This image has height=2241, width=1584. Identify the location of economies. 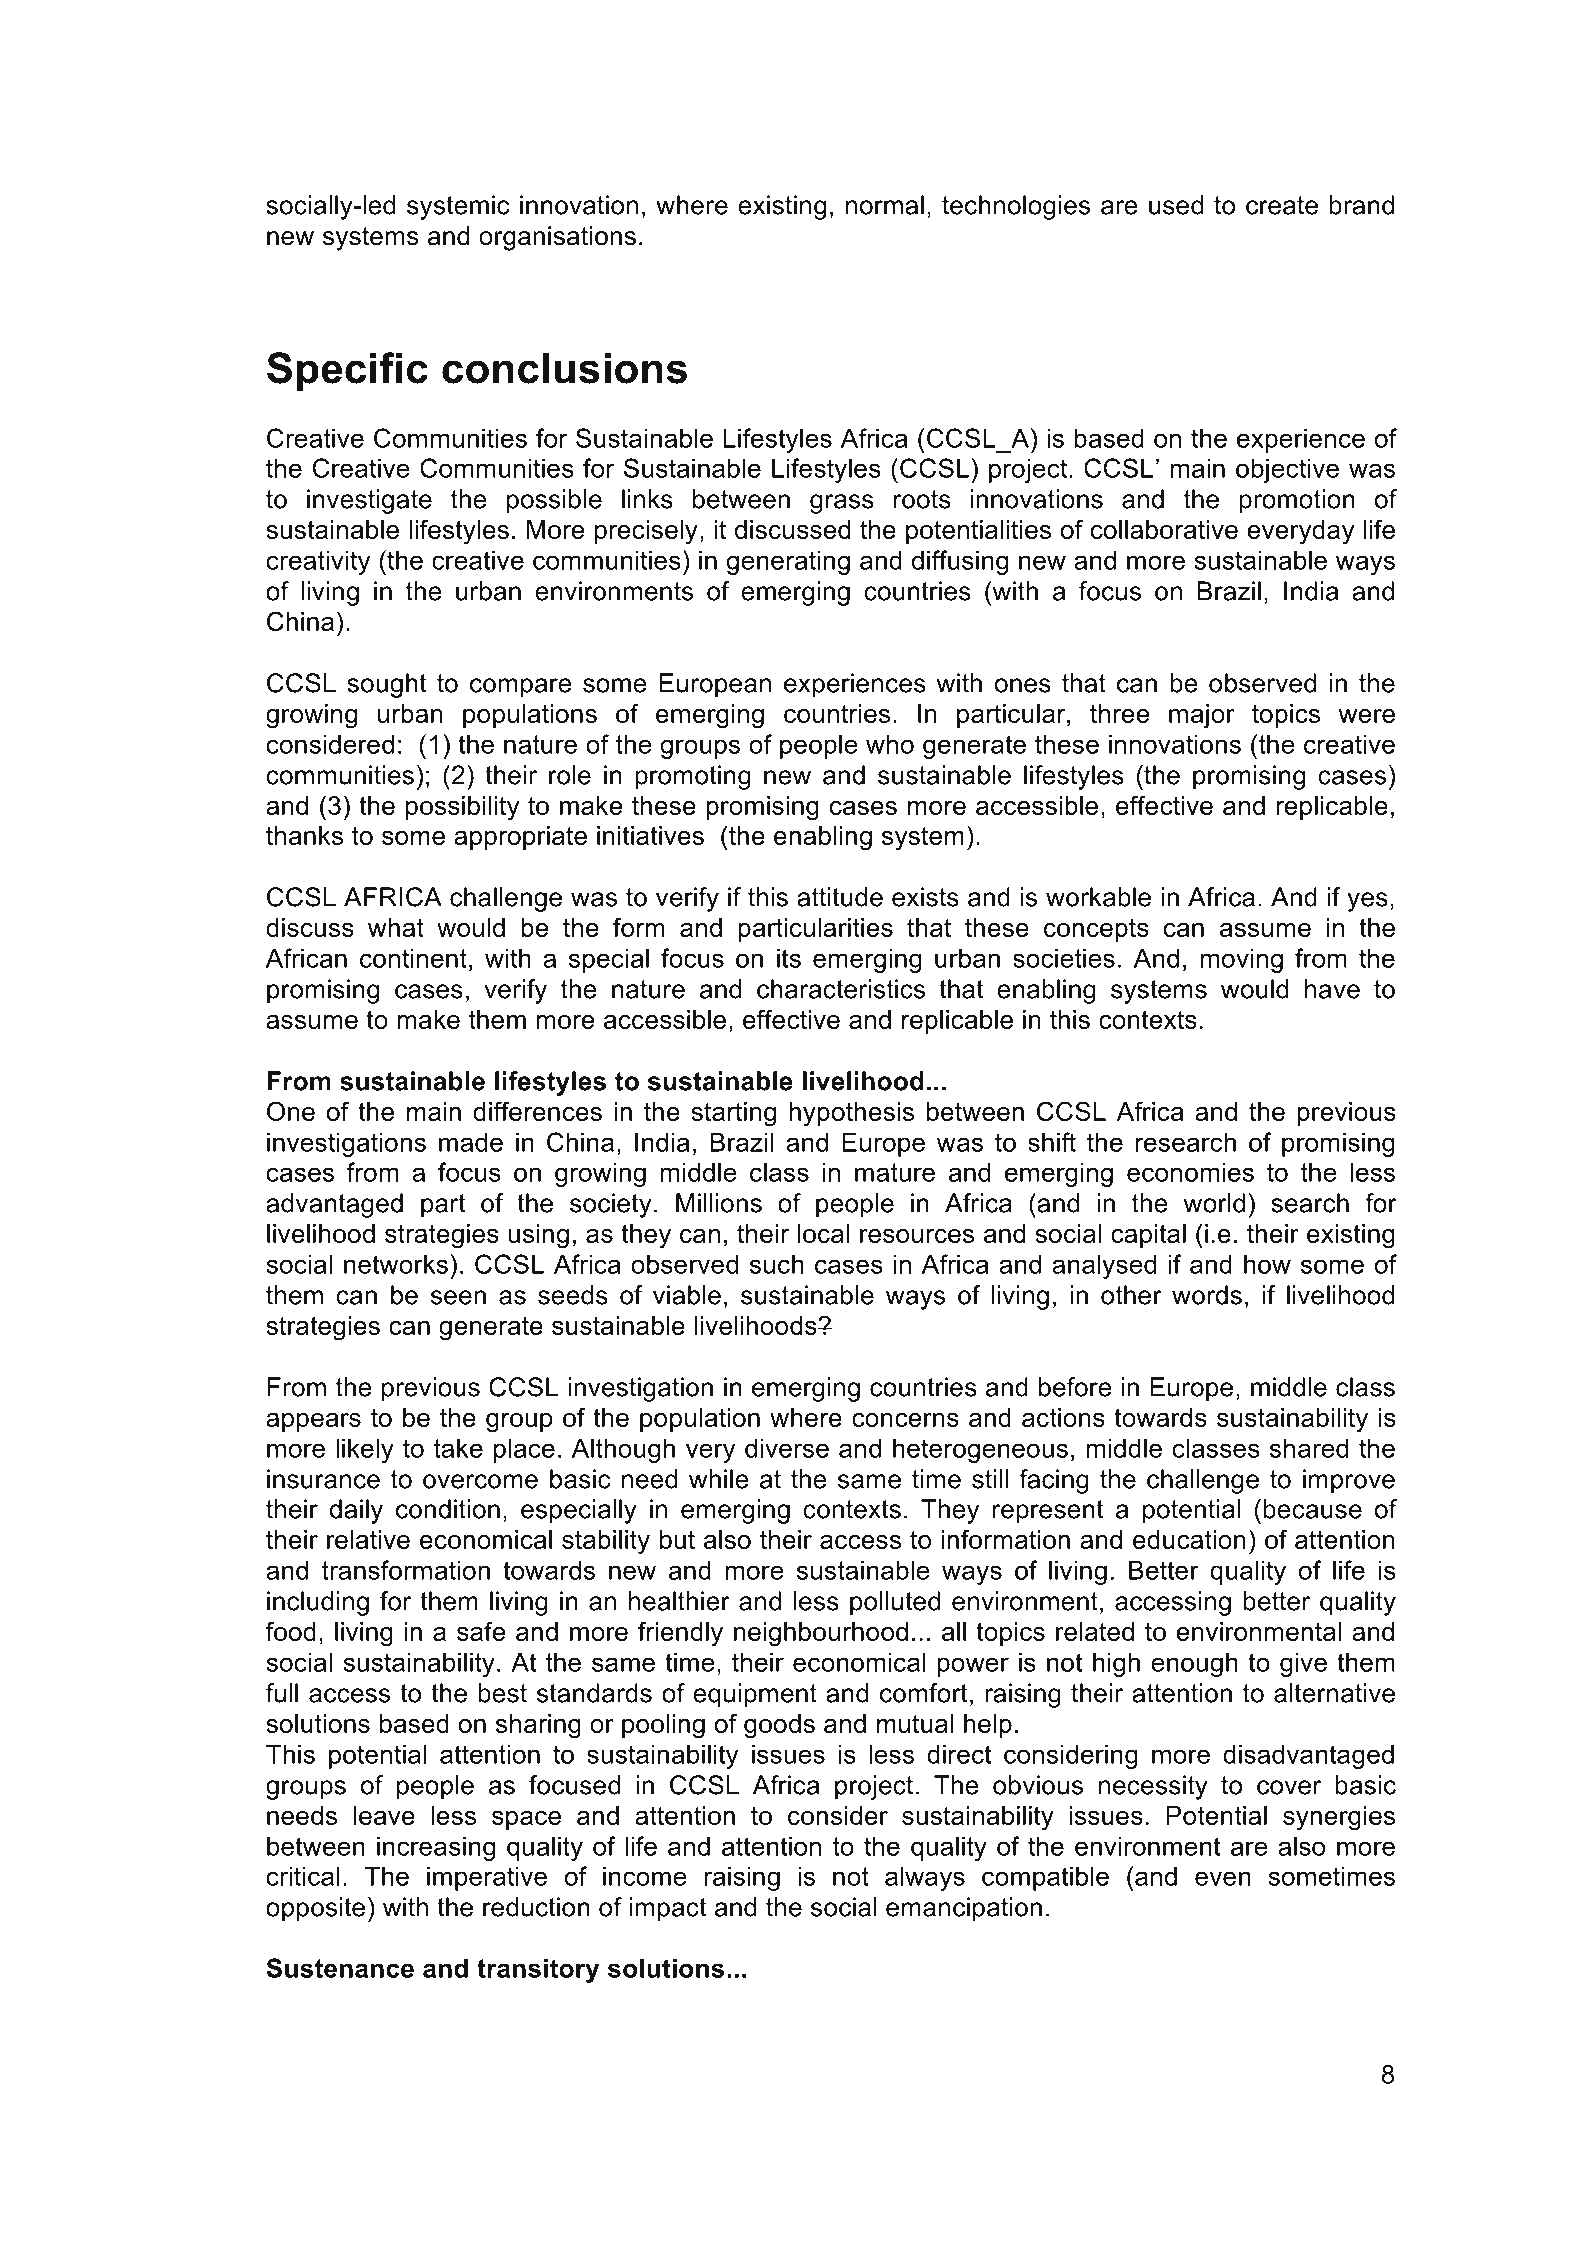
(1190, 1172).
